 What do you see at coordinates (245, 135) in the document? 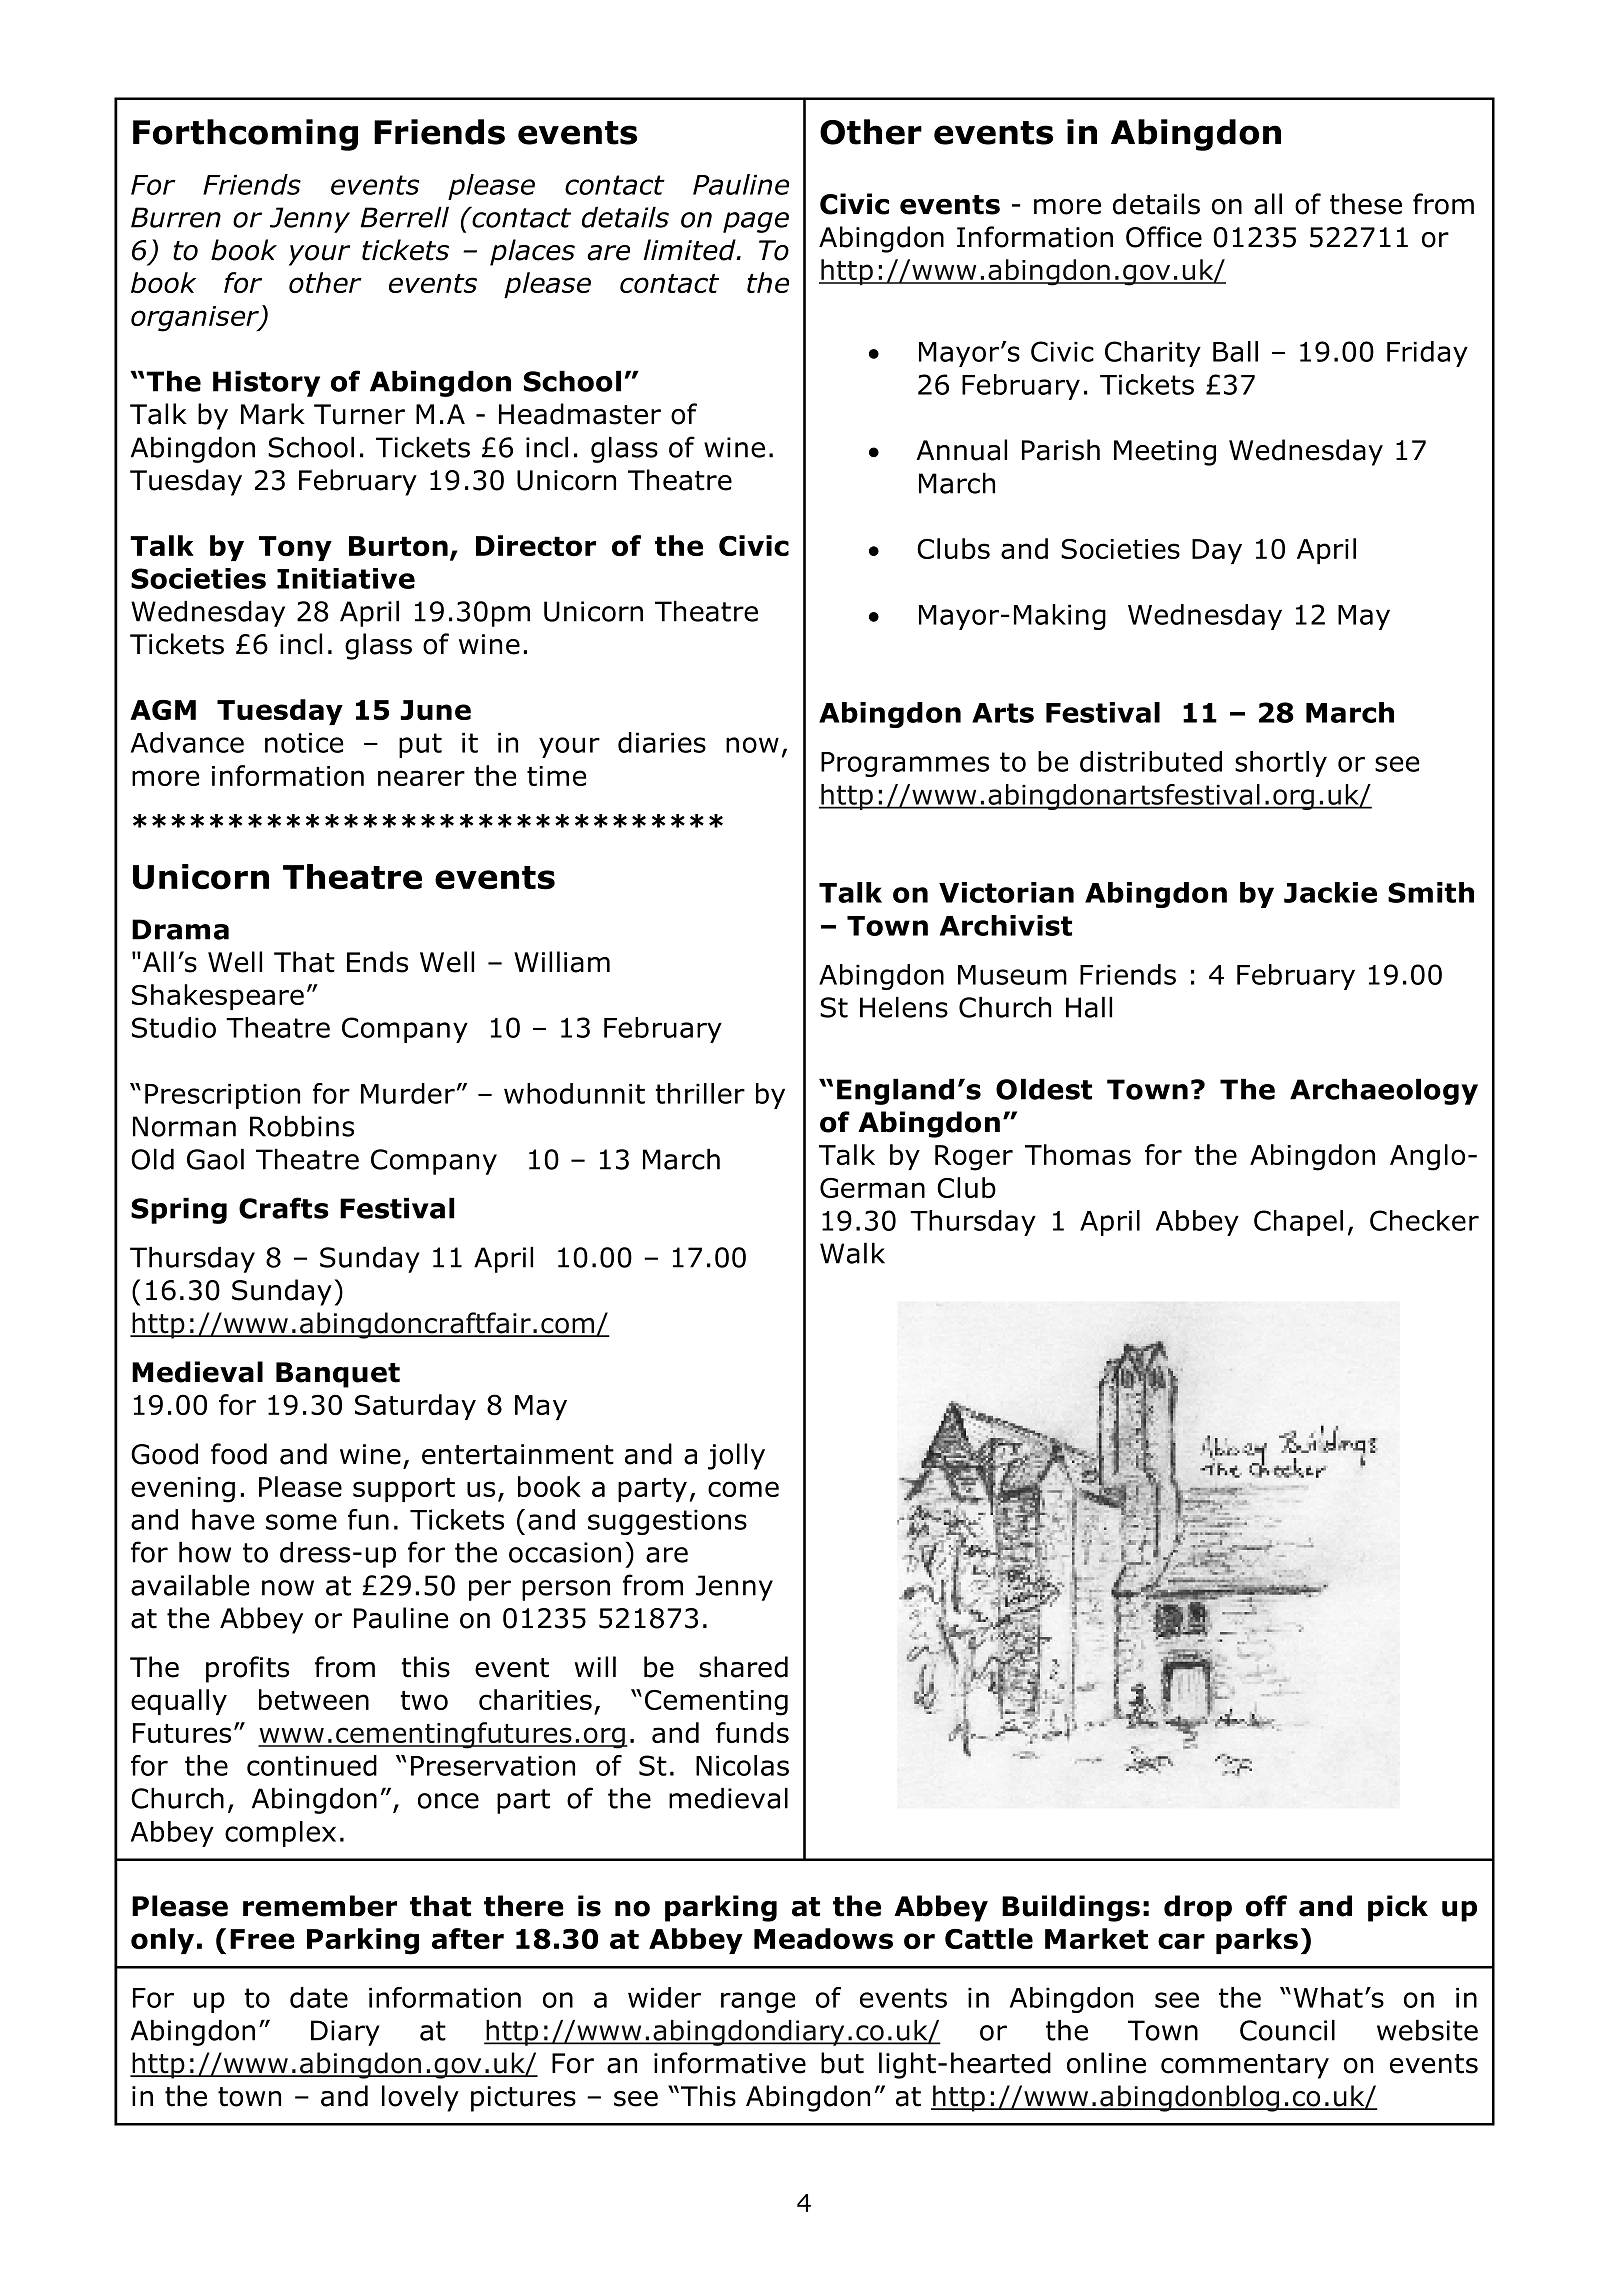
I see `Forthcoming` at bounding box center [245, 135].
